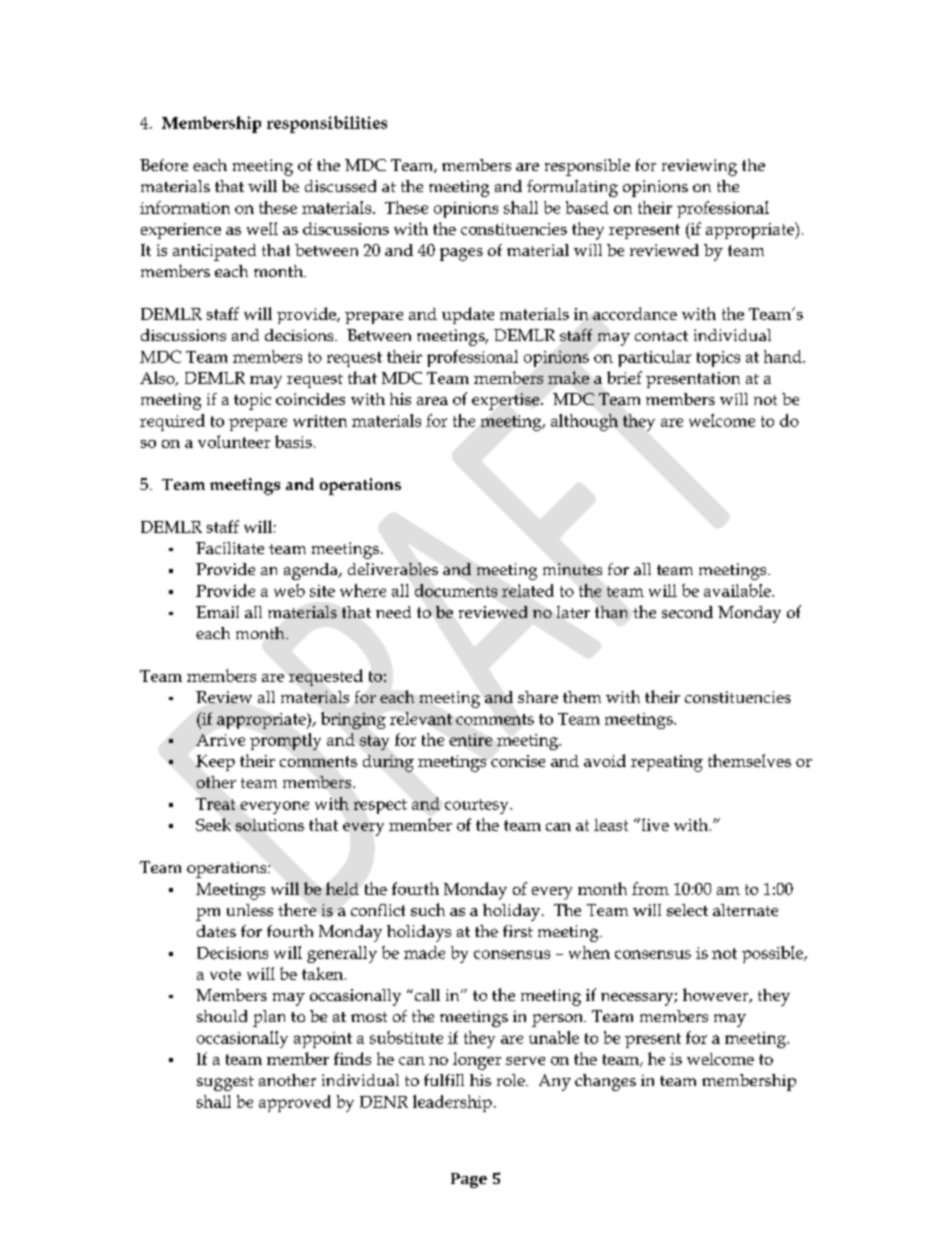 Image resolution: width=952 pixels, height=1233 pixels. What do you see at coordinates (234, 441) in the screenshot?
I see `volunteer` at bounding box center [234, 441].
